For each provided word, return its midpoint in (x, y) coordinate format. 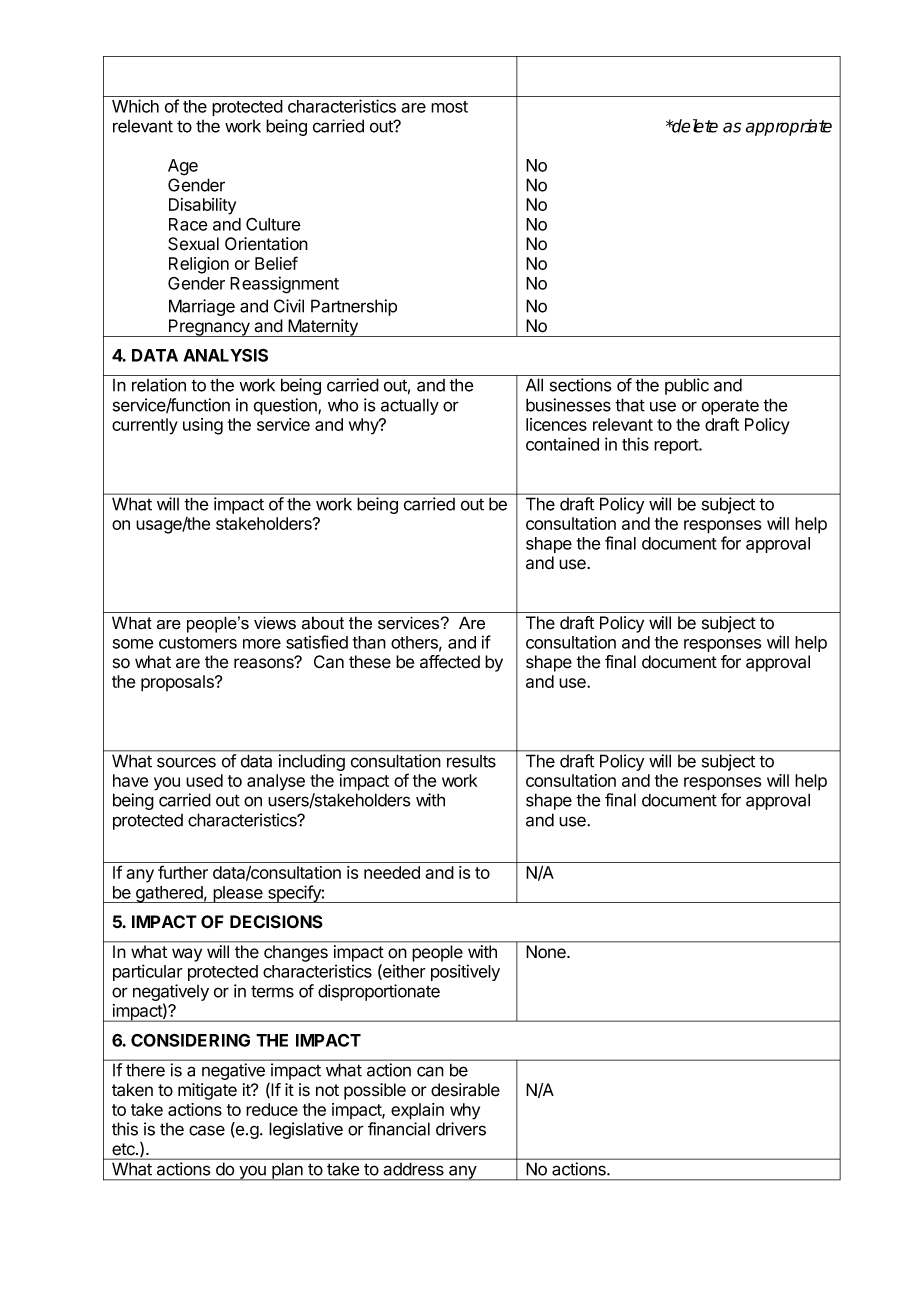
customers (198, 643)
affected (450, 662)
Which (135, 106)
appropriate (789, 127)
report (677, 446)
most (449, 107)
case (207, 1130)
